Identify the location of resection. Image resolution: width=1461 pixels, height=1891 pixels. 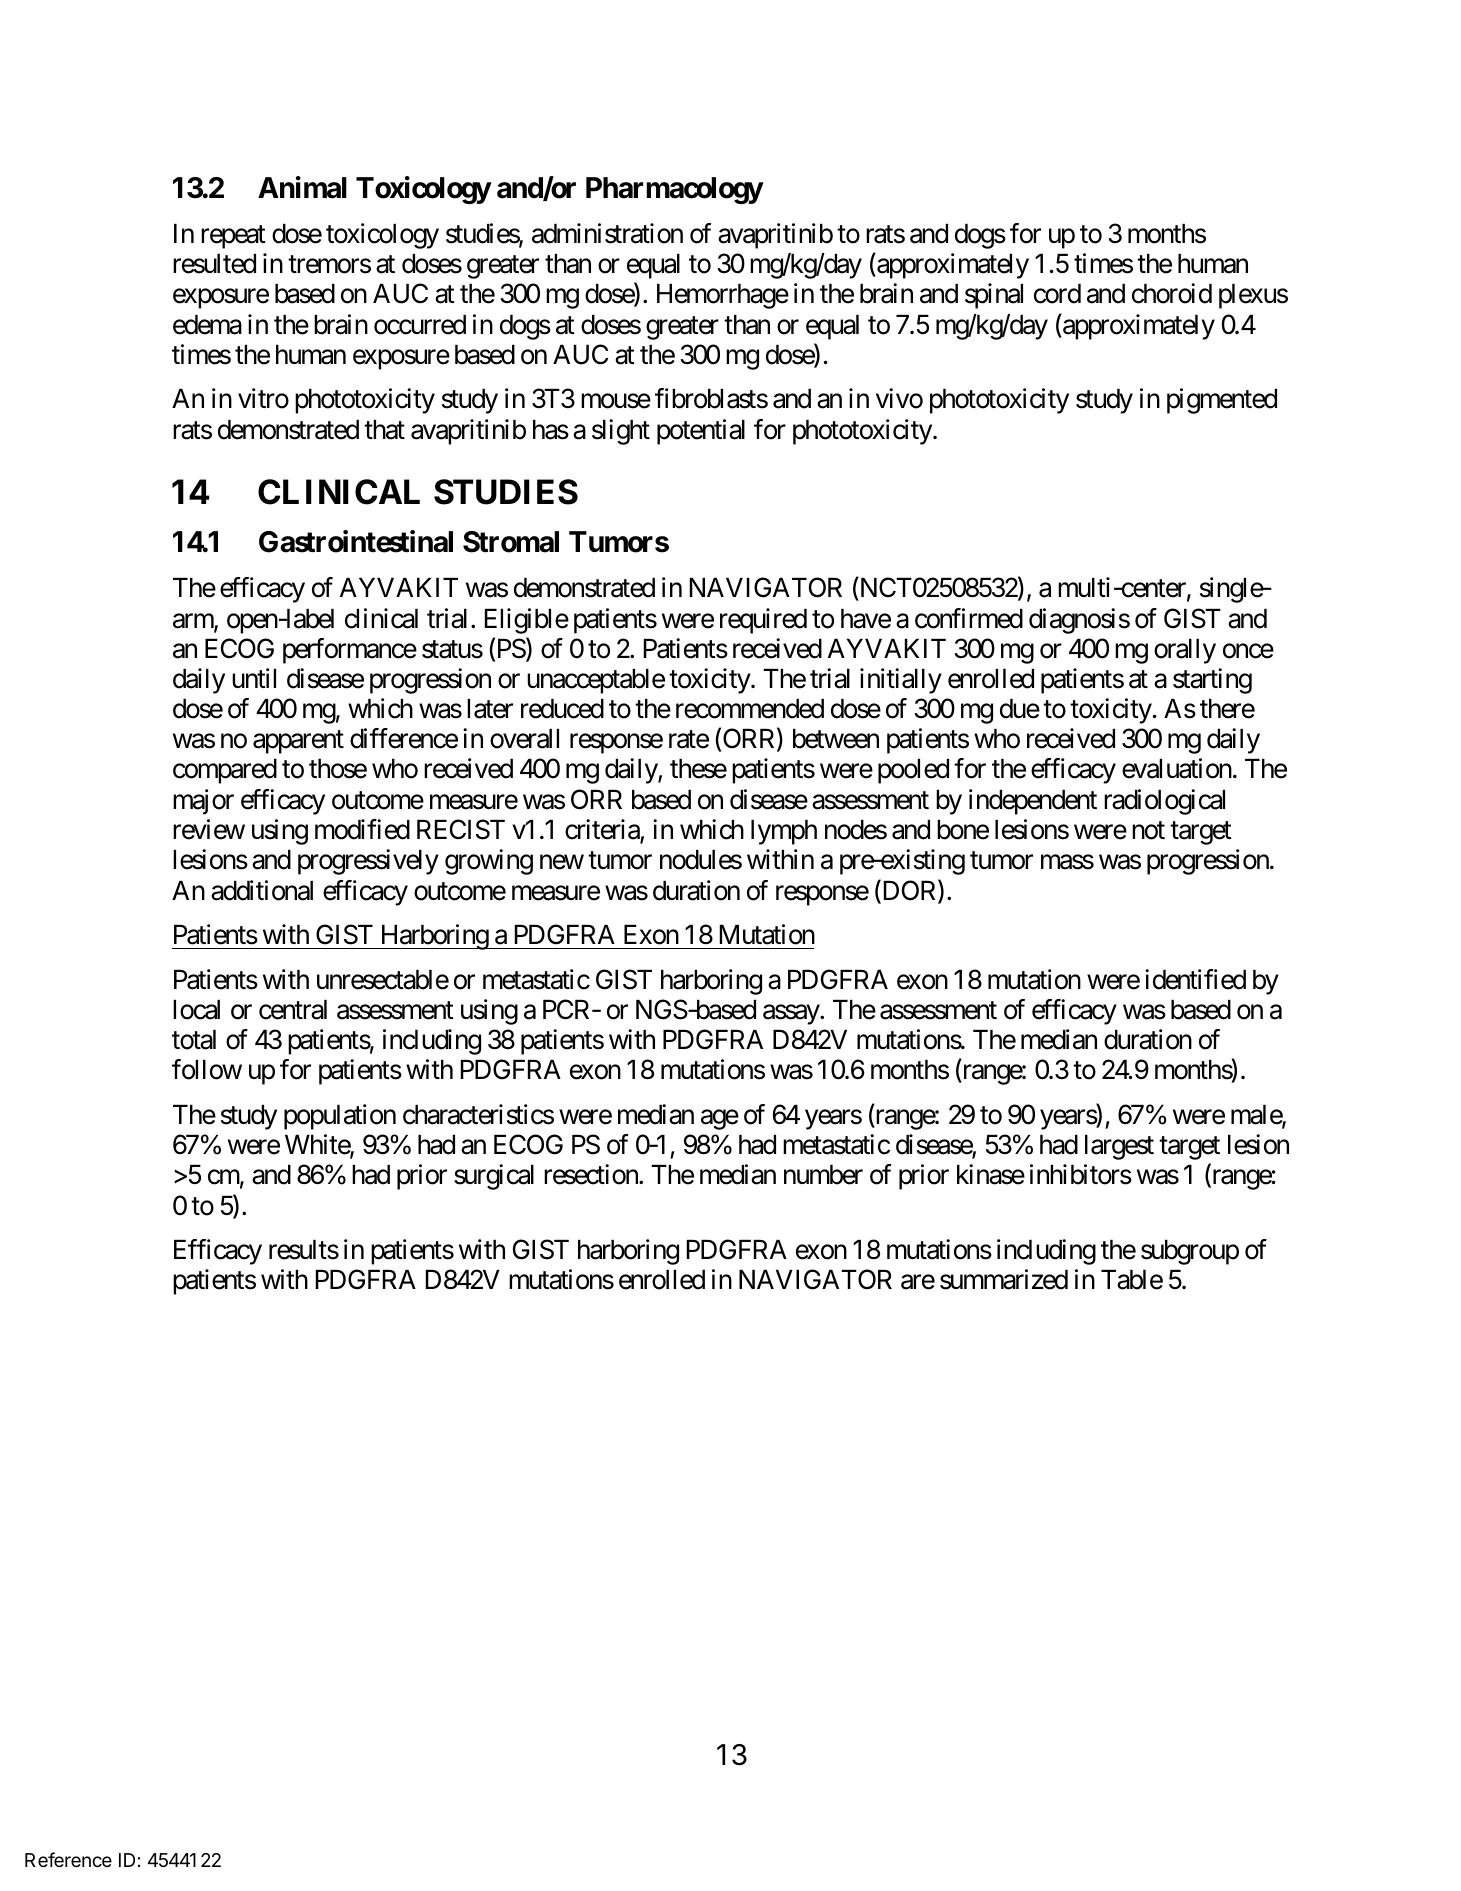
(592, 1174).
